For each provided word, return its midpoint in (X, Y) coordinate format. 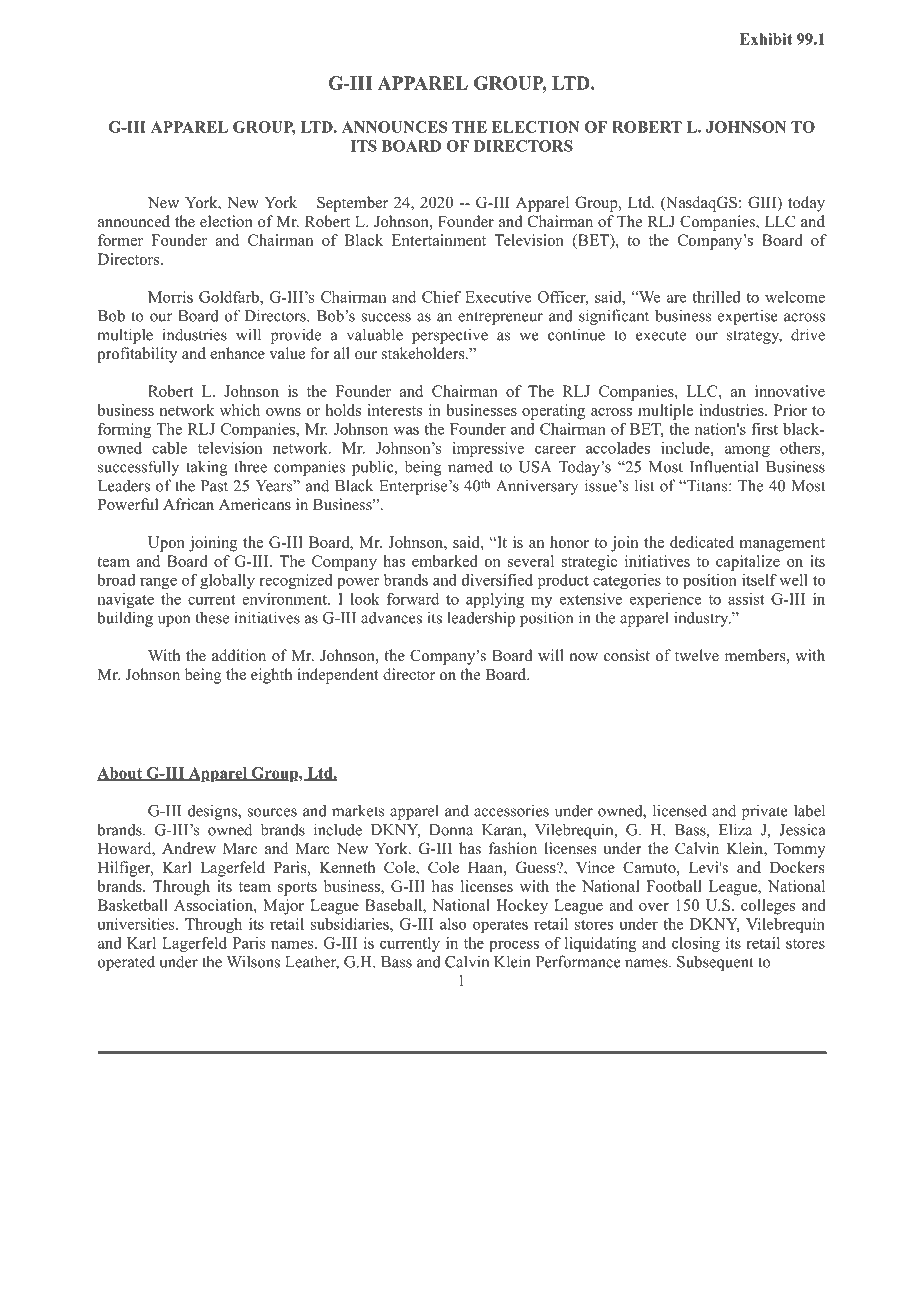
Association (214, 905)
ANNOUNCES (394, 127)
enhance (237, 353)
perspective (450, 336)
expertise (748, 317)
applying (495, 600)
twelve (697, 655)
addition (239, 655)
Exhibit (765, 39)
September (352, 204)
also (453, 924)
